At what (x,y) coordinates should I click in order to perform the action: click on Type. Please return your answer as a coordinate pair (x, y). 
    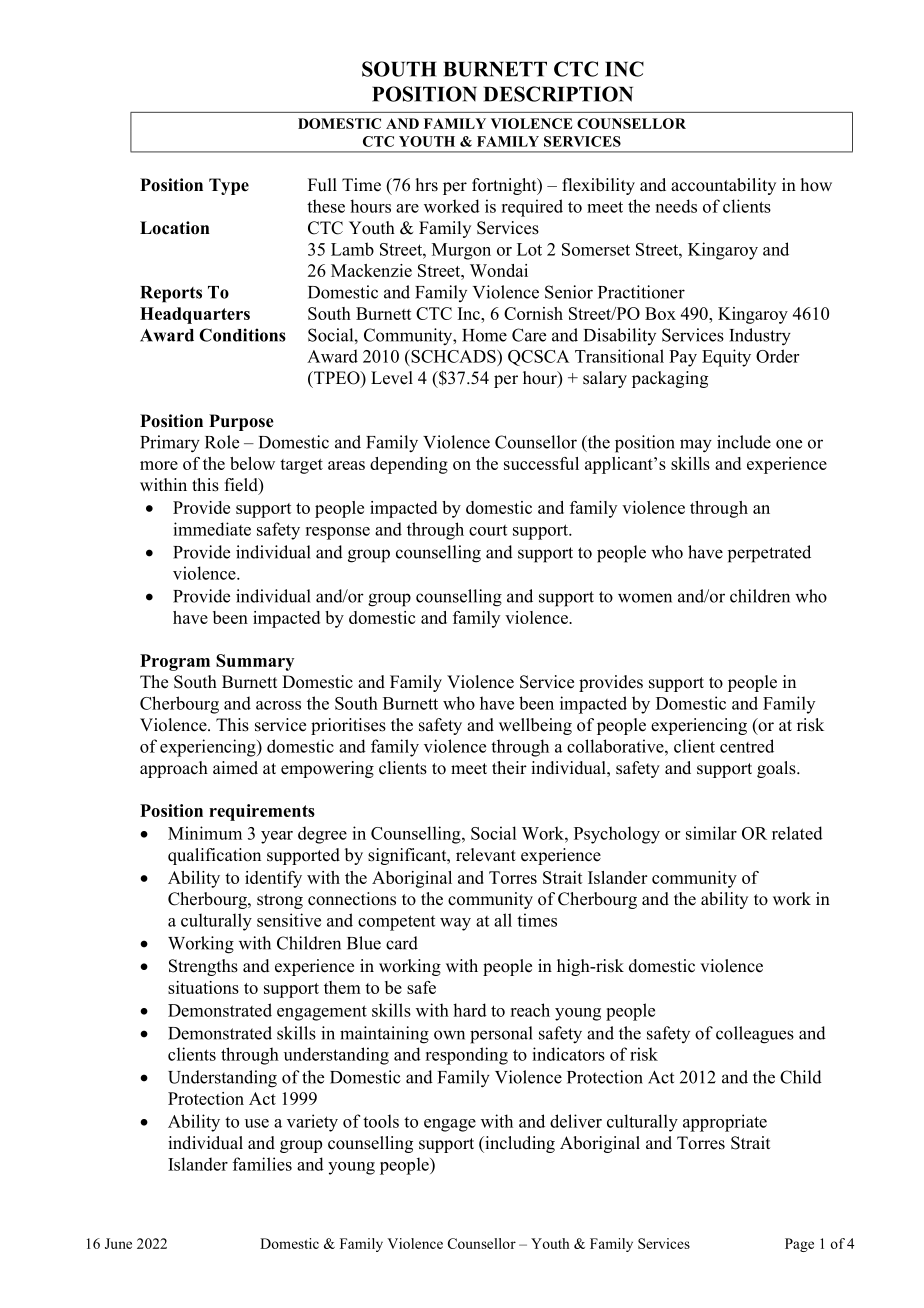
    Looking at the image, I should click on (229, 186).
